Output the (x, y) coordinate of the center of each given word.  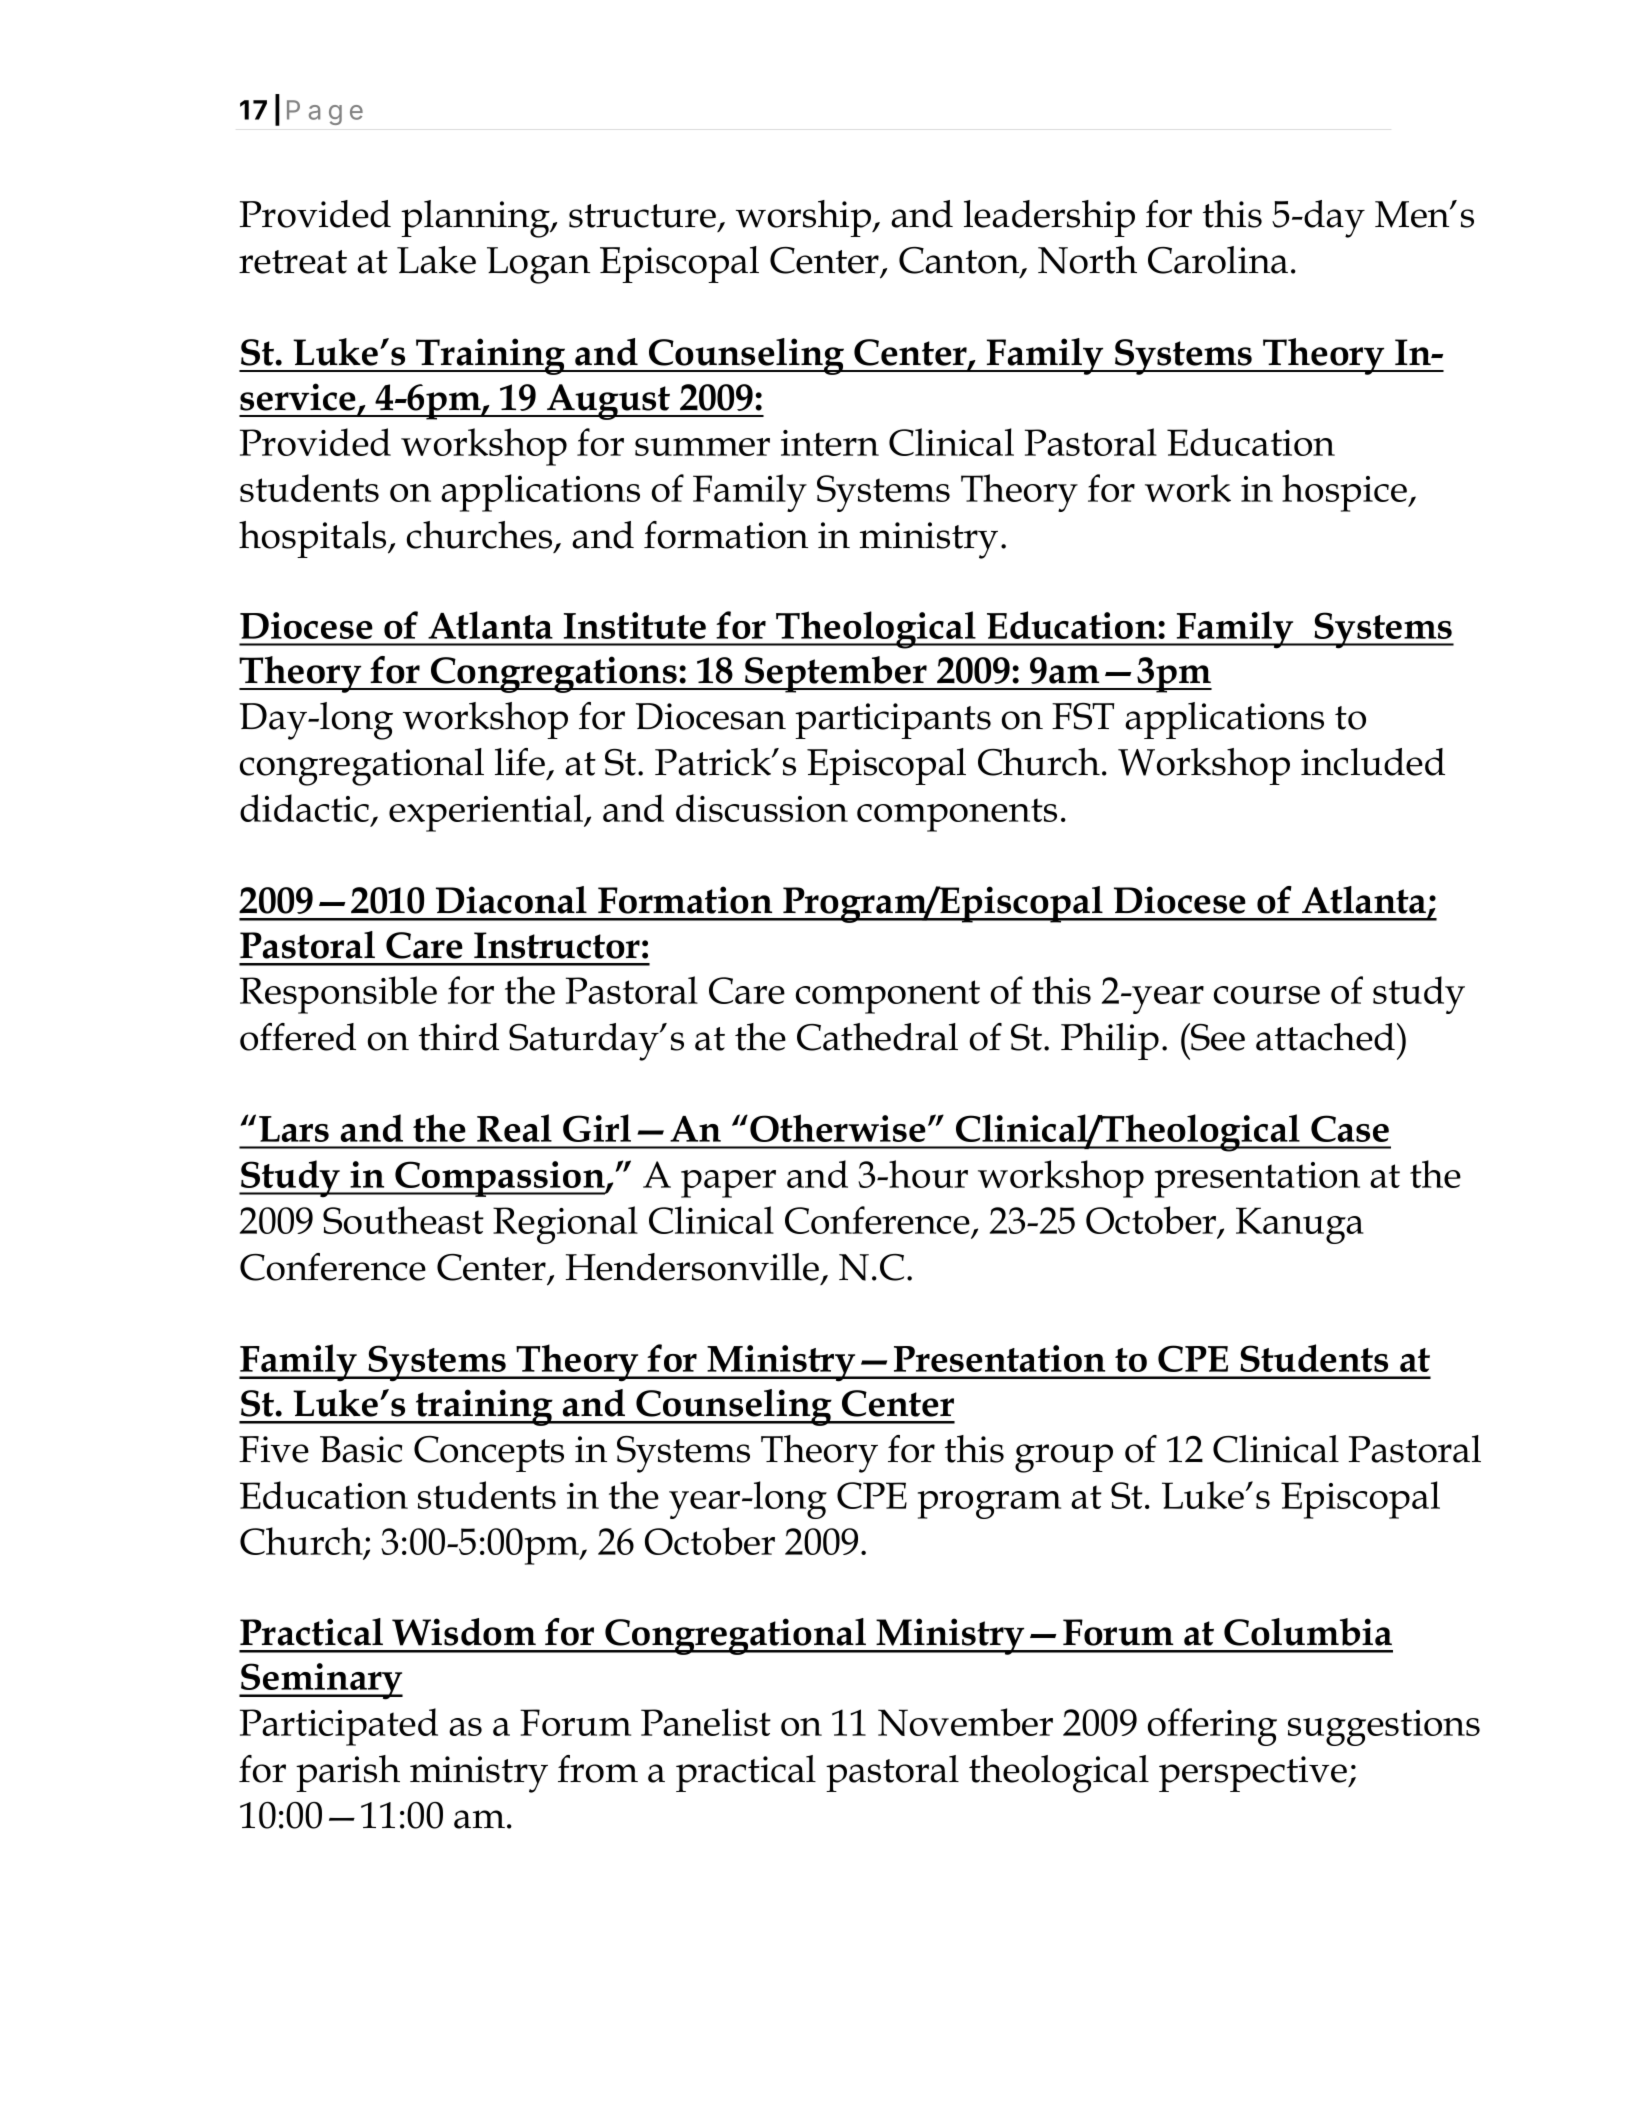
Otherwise (838, 1128)
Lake (436, 260)
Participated (339, 1727)
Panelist (706, 1722)
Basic (361, 1449)
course (1267, 995)
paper (728, 1184)
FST (1083, 716)
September (836, 674)
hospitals (314, 539)
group (1064, 1458)
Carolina (1218, 260)
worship (805, 218)
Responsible (338, 995)
